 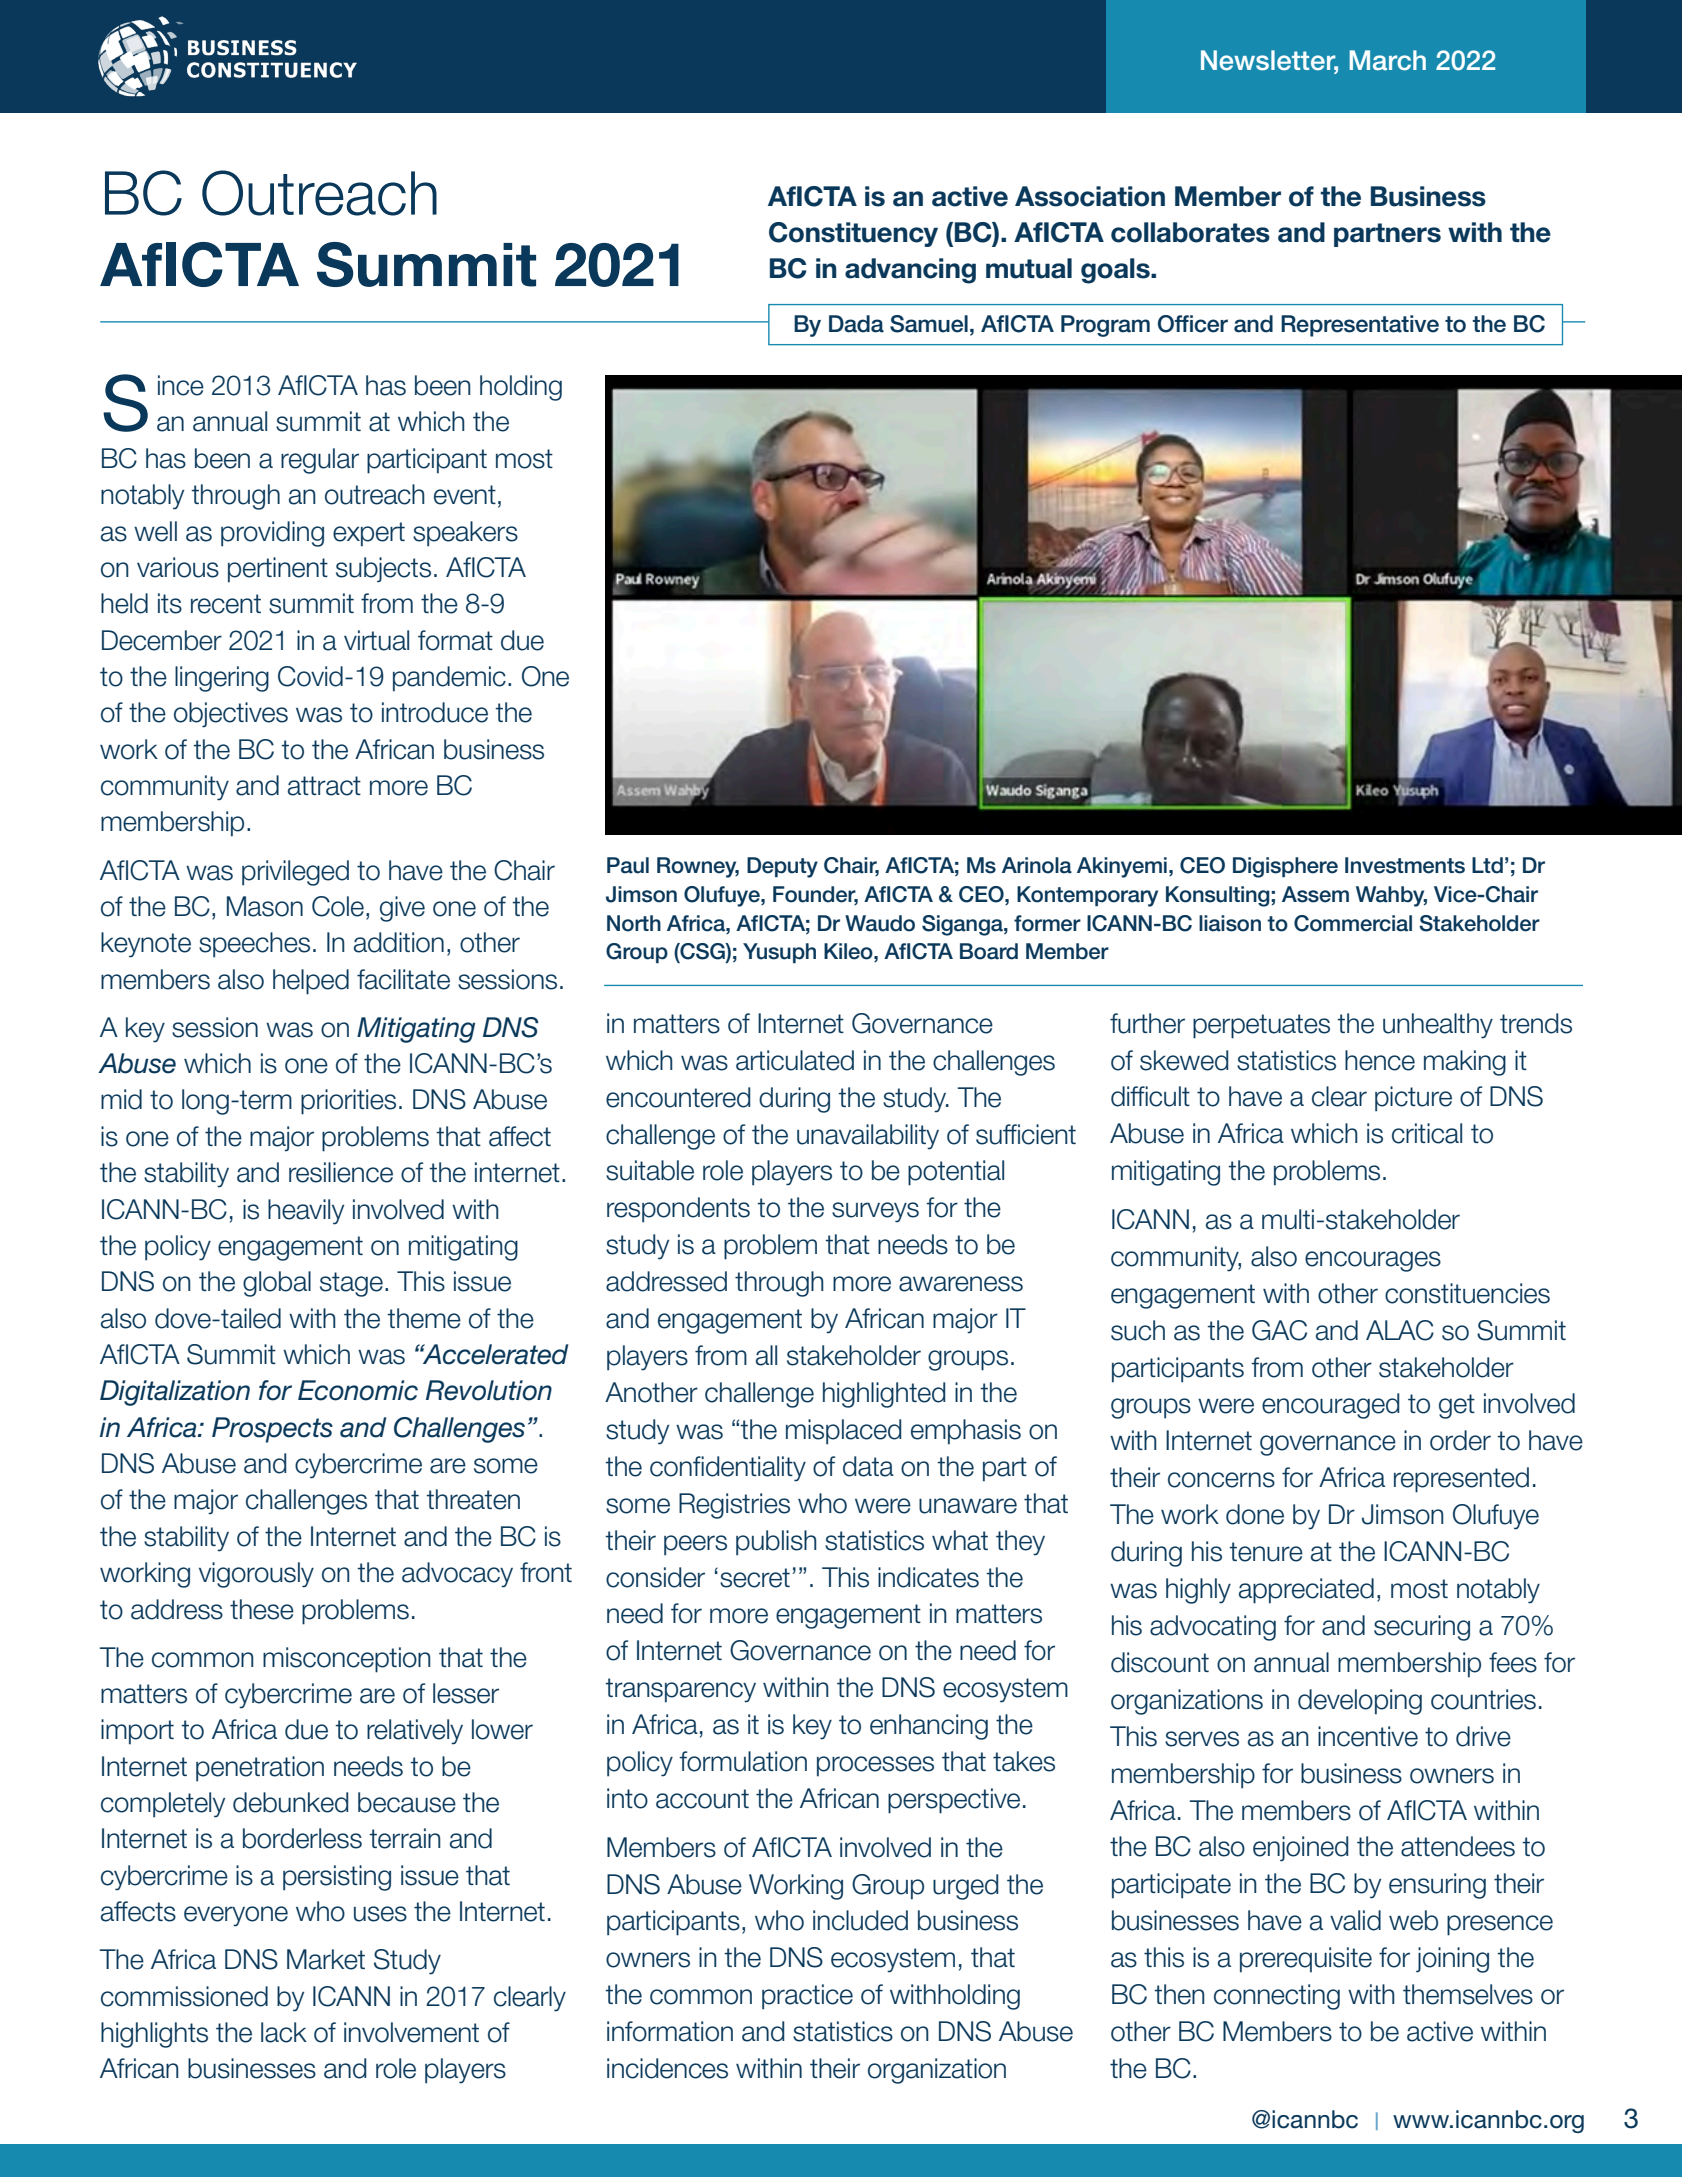 What do you see at coordinates (875, 1212) in the page?
I see `surveys` at bounding box center [875, 1212].
